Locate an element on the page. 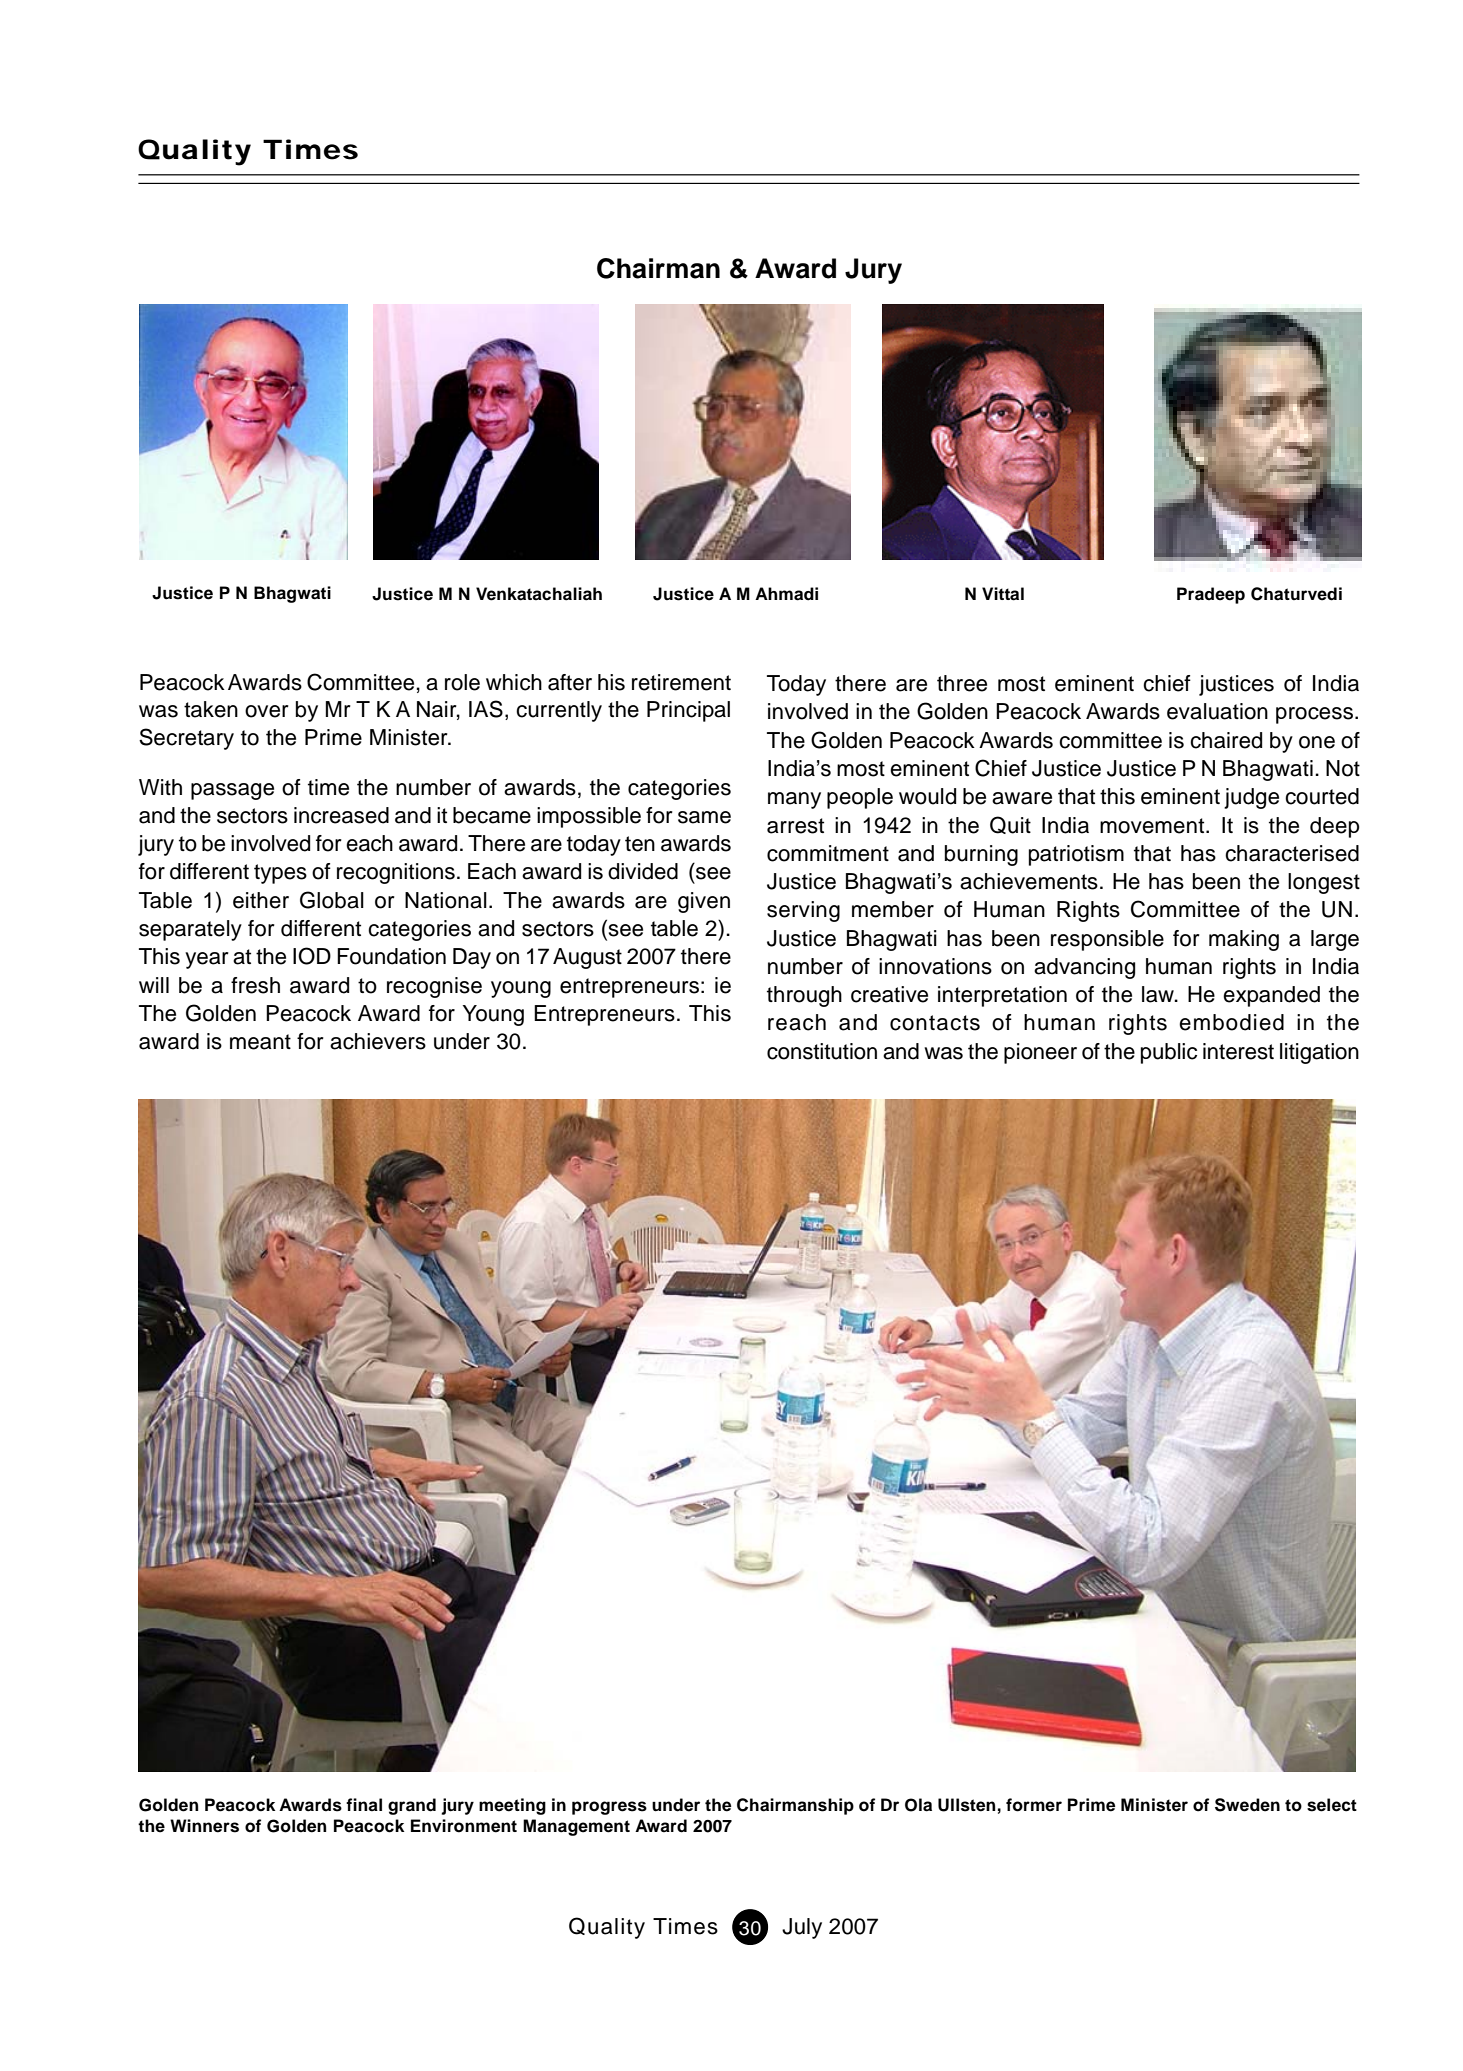  evaluation is located at coordinates (1217, 711).
